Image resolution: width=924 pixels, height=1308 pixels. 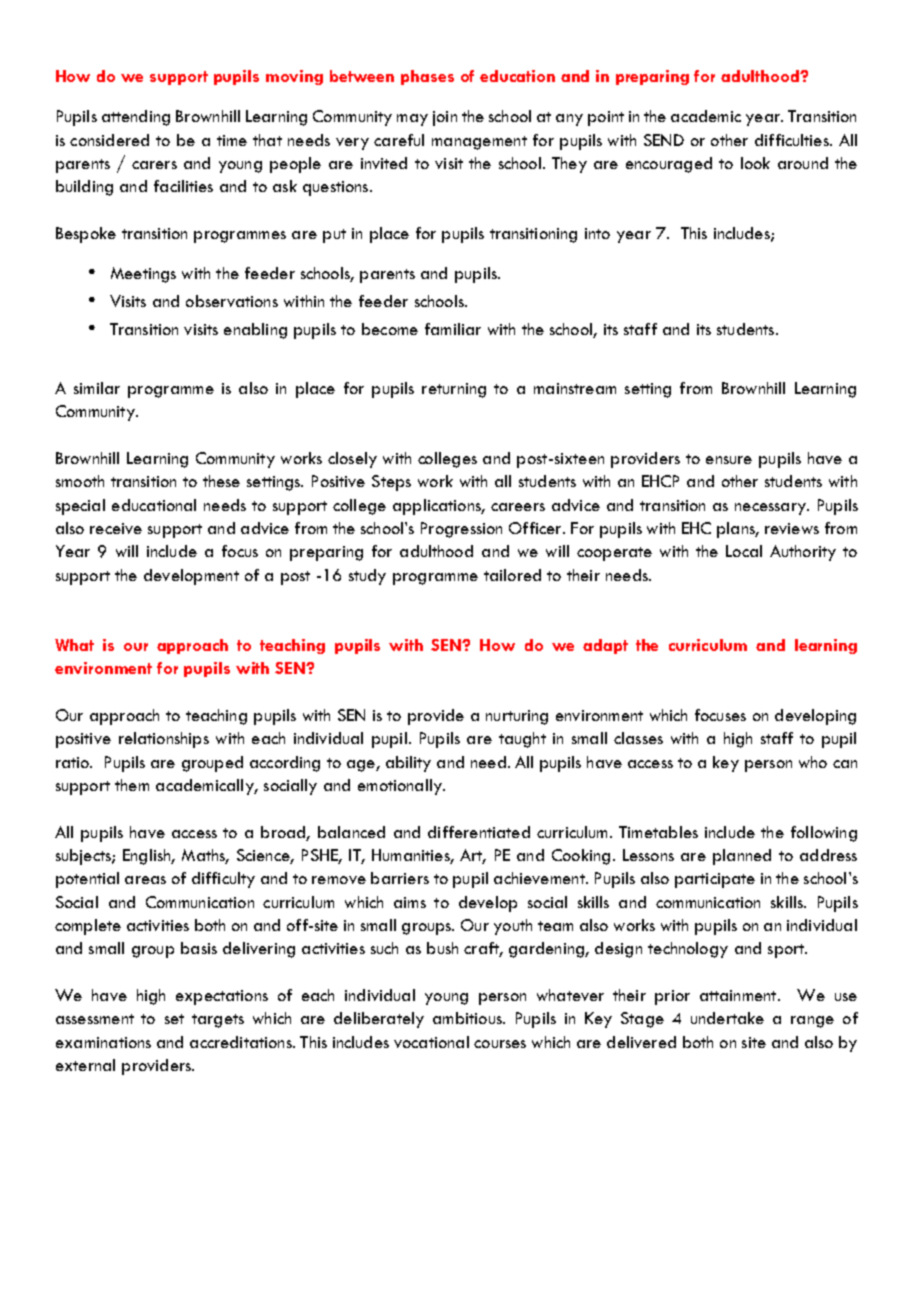 What do you see at coordinates (512, 575) in the page?
I see `tailored` at bounding box center [512, 575].
